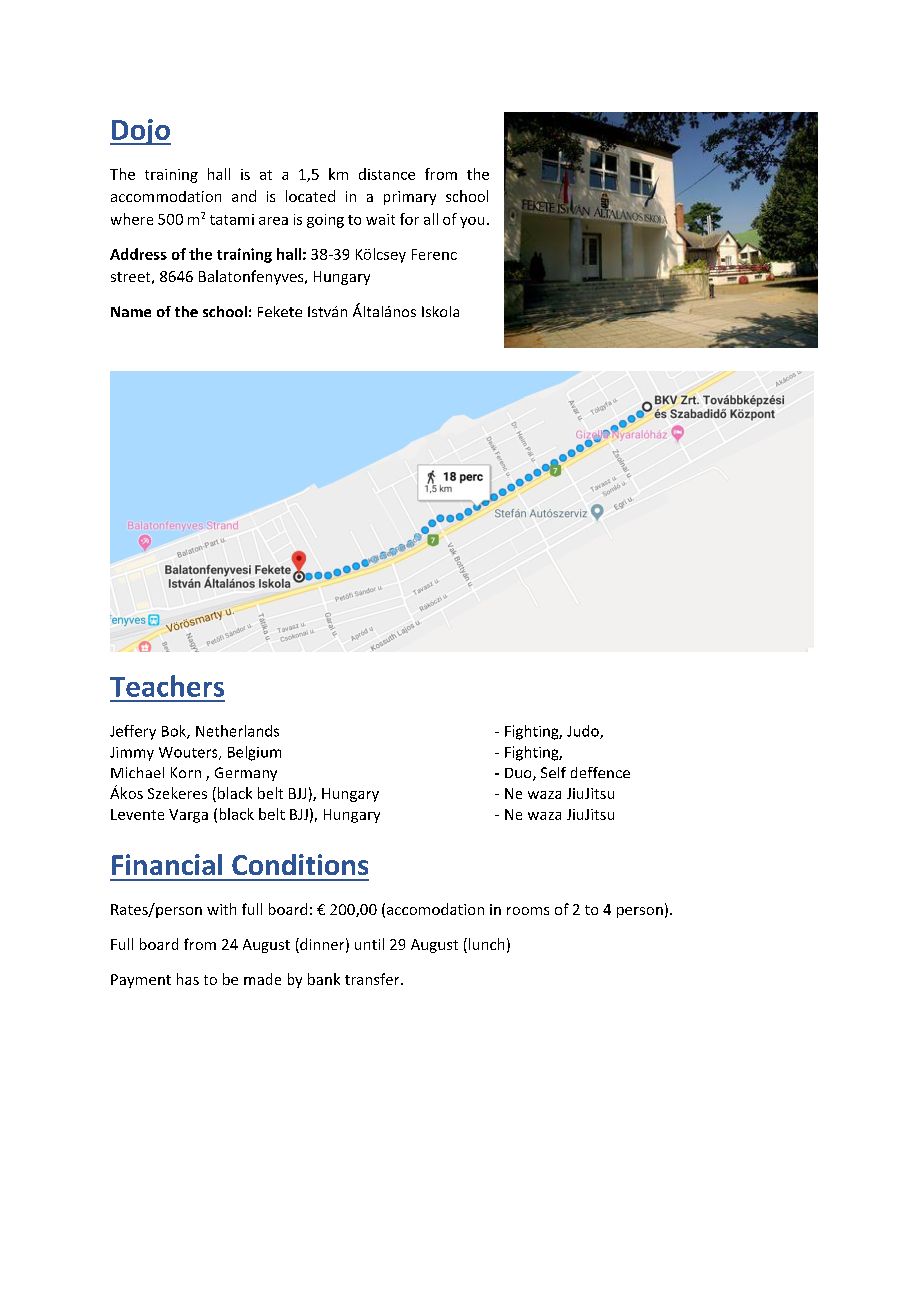  What do you see at coordinates (434, 254) in the page?
I see `Ferenc` at bounding box center [434, 254].
